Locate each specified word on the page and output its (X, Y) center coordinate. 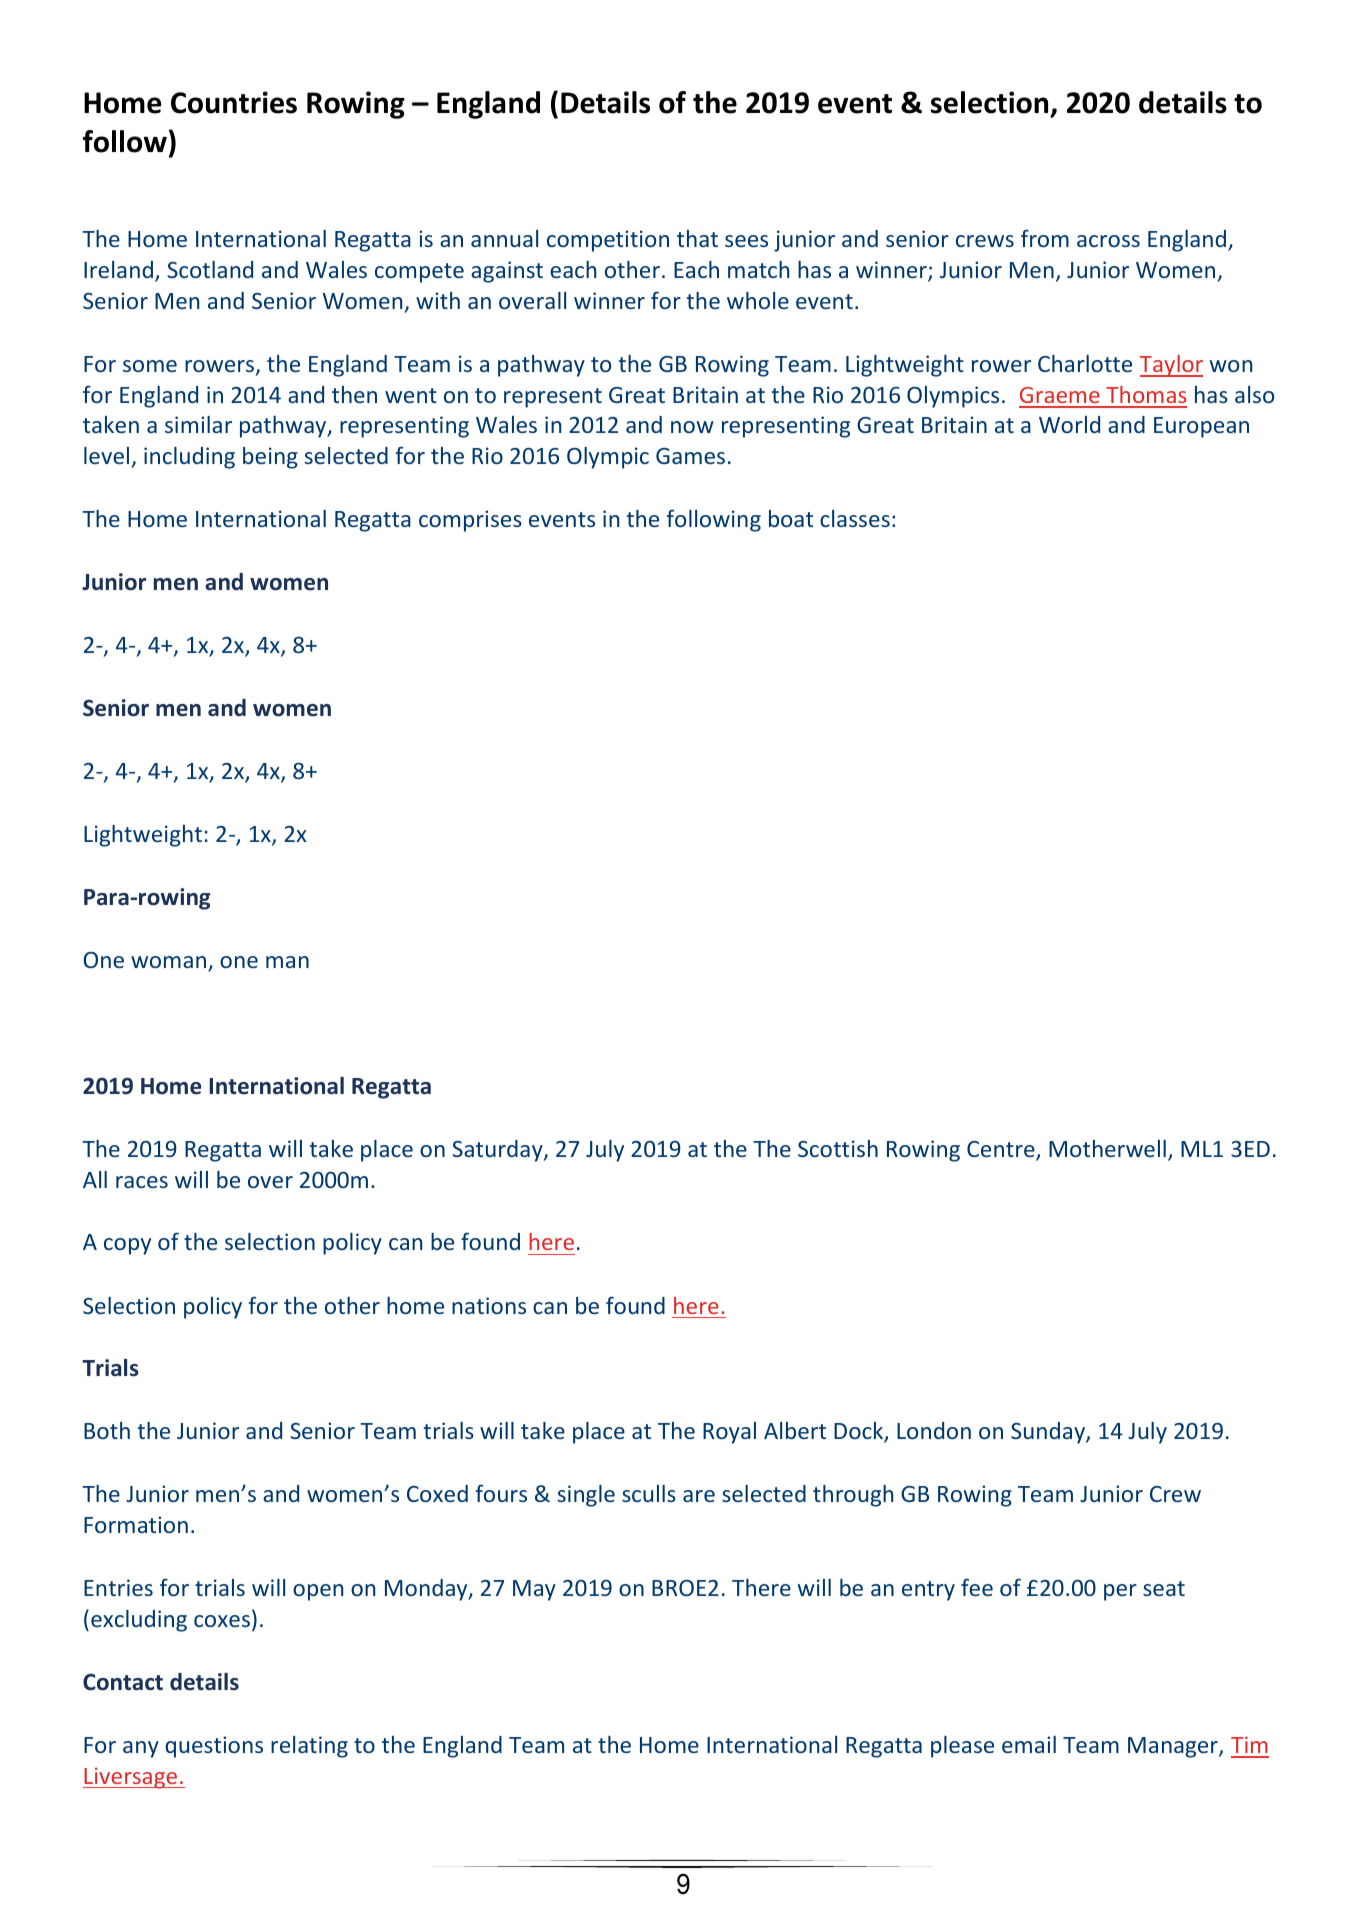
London (934, 1430)
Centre (1002, 1150)
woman (170, 963)
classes (855, 518)
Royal (729, 1433)
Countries (234, 102)
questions (214, 1747)
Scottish (838, 1148)
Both (107, 1430)
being (270, 458)
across (1108, 241)
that (697, 238)
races (142, 1182)
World (1069, 424)
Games (690, 456)
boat (791, 518)
